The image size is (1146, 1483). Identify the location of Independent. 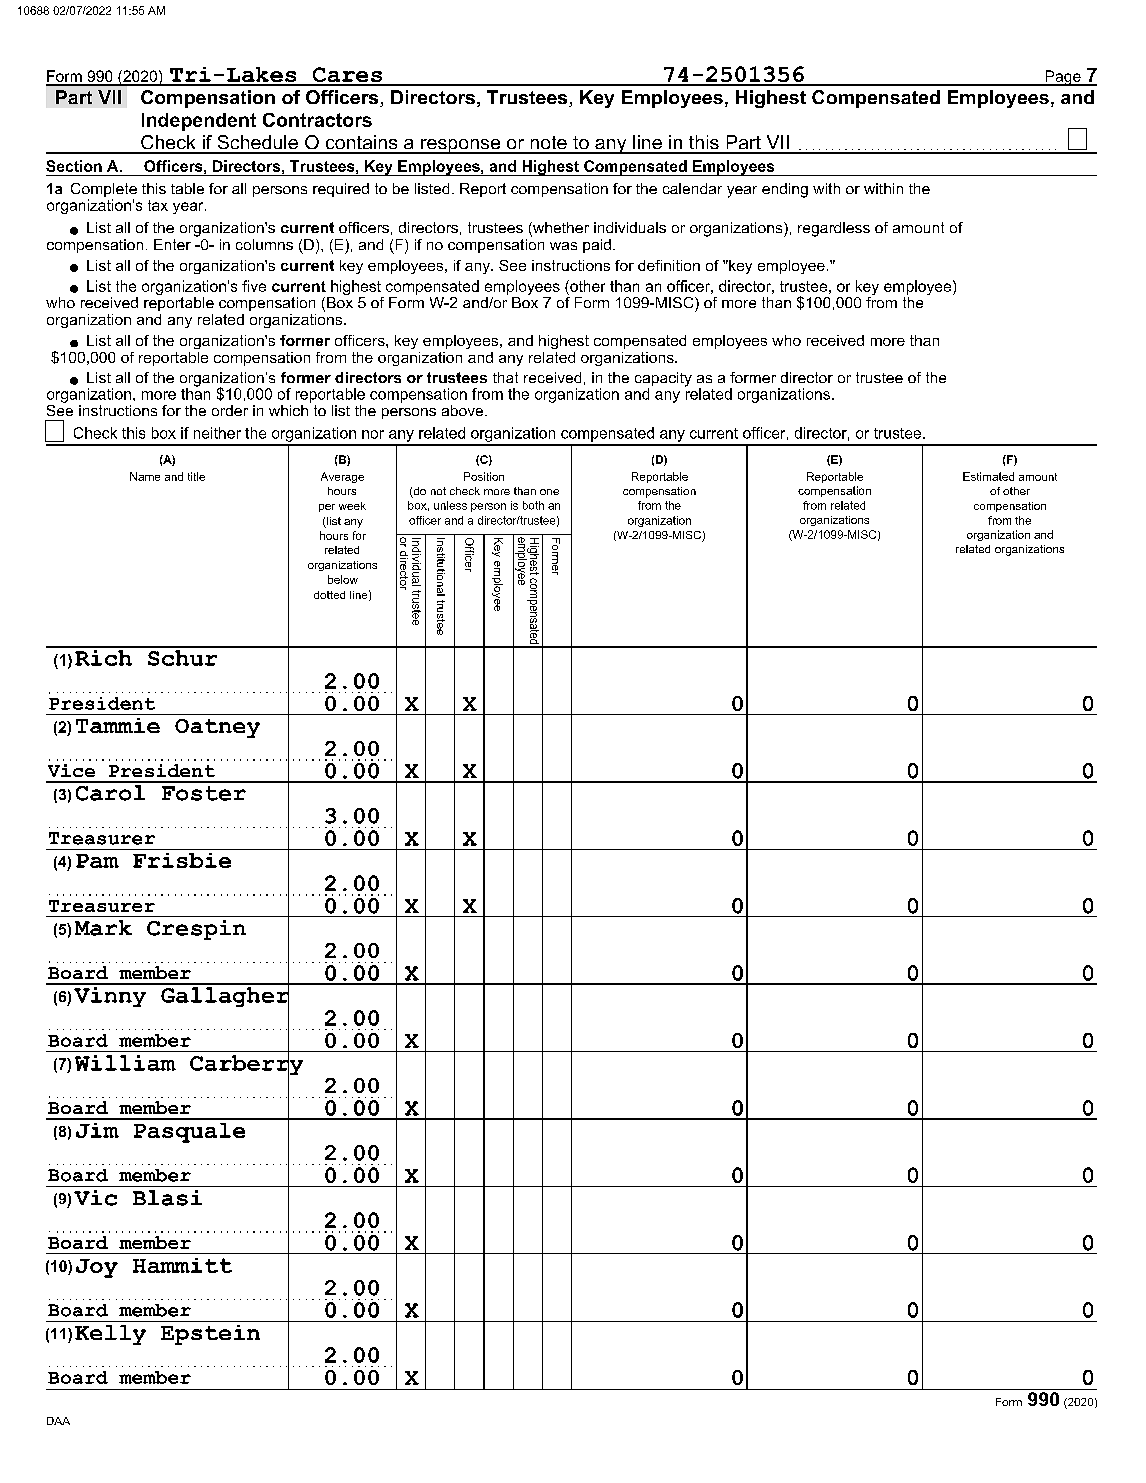
(199, 122).
